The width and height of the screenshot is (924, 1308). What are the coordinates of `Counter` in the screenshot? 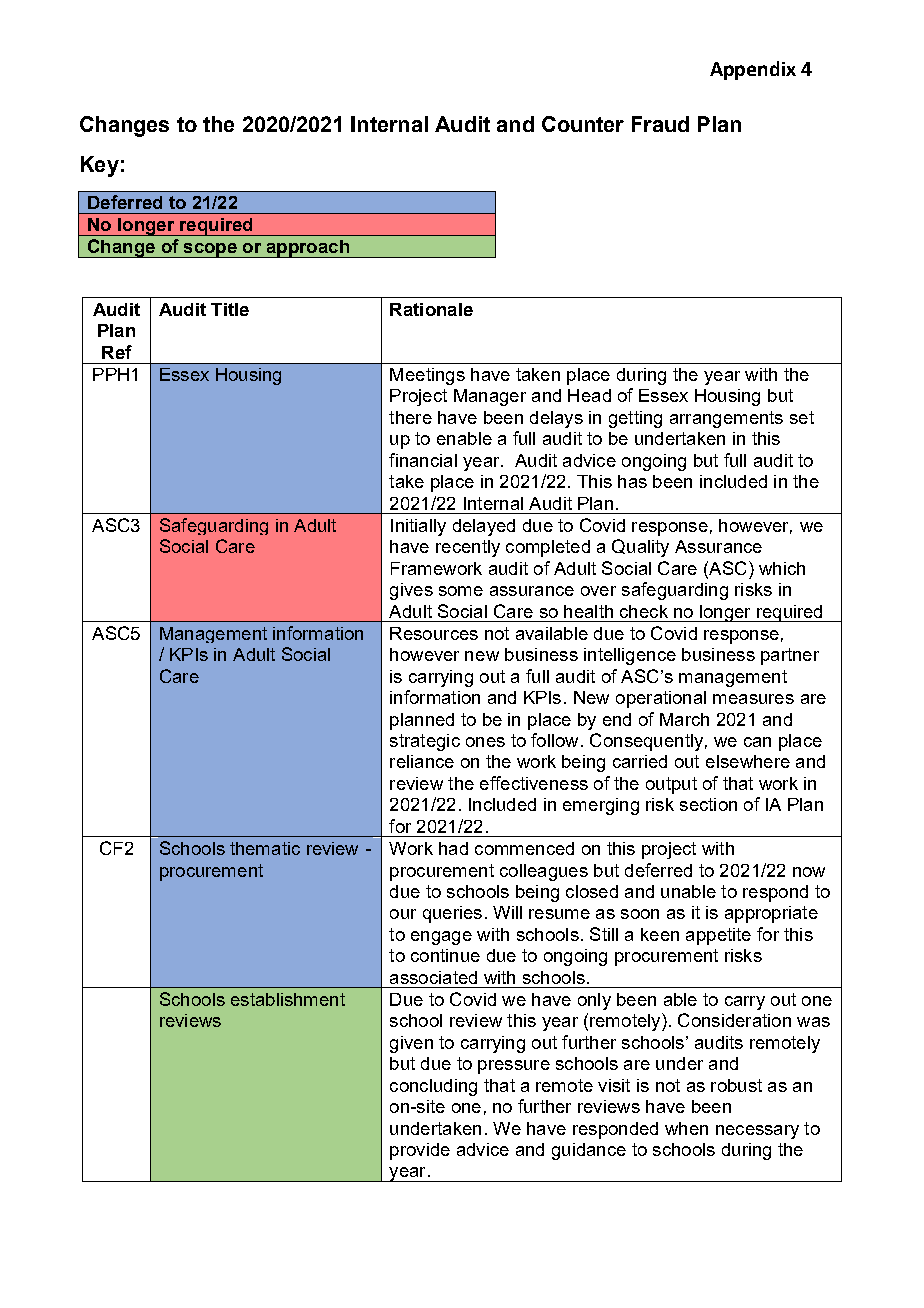 It's located at (583, 124).
